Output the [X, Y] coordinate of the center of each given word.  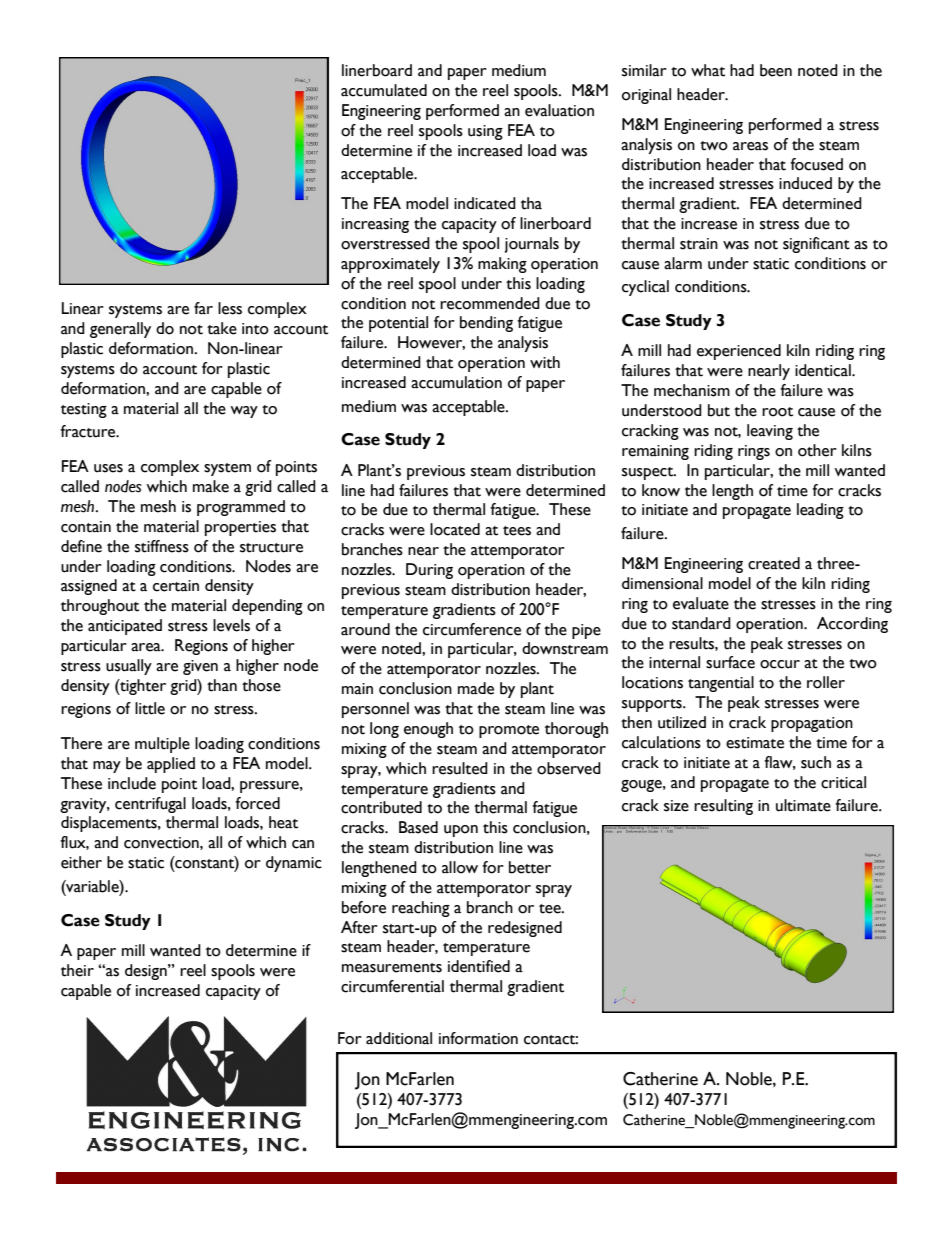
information [478, 1038]
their [77, 970]
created [774, 563]
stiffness [162, 546]
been [776, 70]
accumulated [384, 90]
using [485, 132]
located [455, 529]
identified [479, 966]
